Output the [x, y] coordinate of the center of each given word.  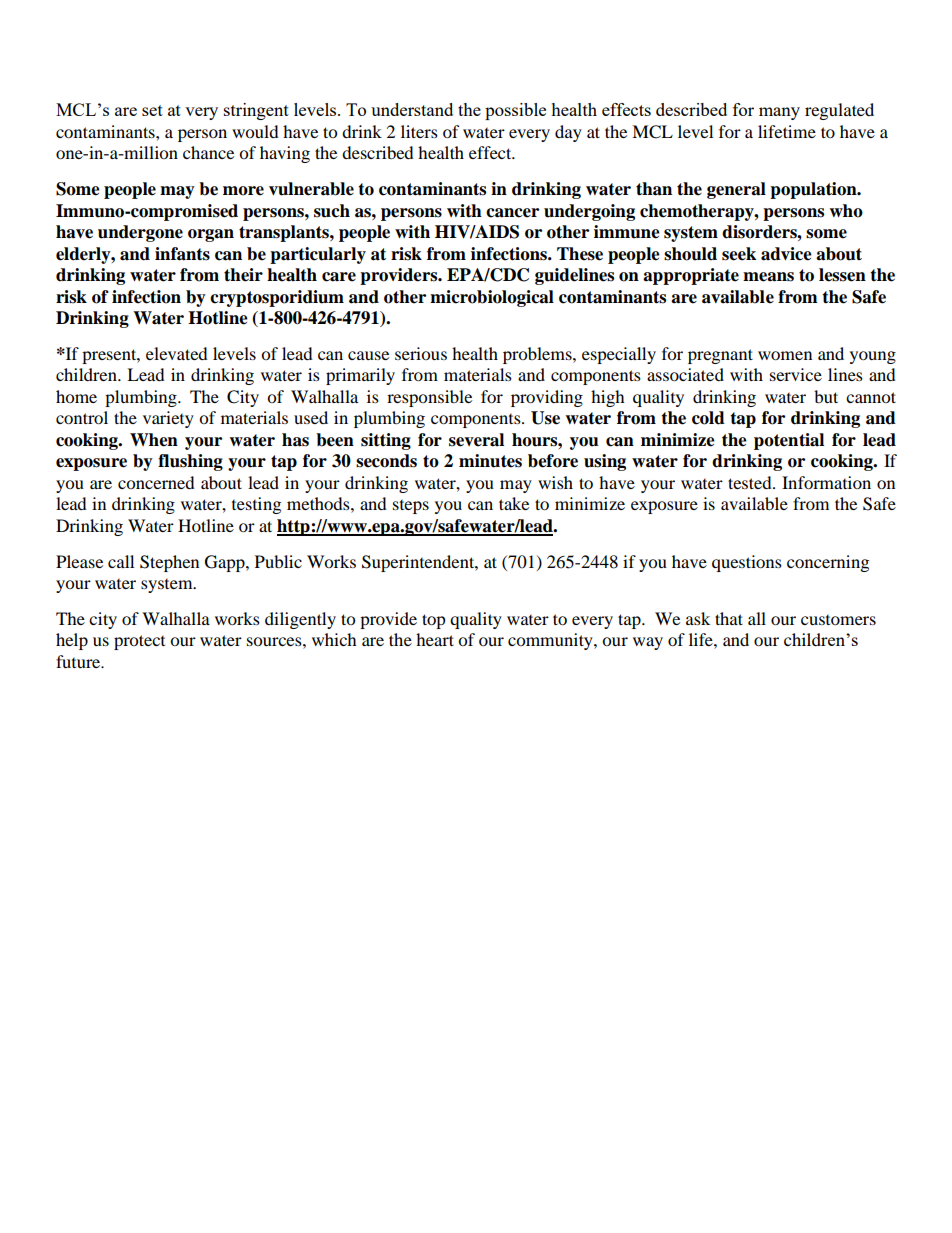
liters [419, 131]
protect [139, 642]
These [580, 254]
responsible [429, 398]
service [796, 374]
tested [751, 482]
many [779, 113]
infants [182, 254]
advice [786, 254]
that [729, 618]
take [514, 503]
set [152, 110]
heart [435, 639]
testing [256, 505]
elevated [177, 353]
